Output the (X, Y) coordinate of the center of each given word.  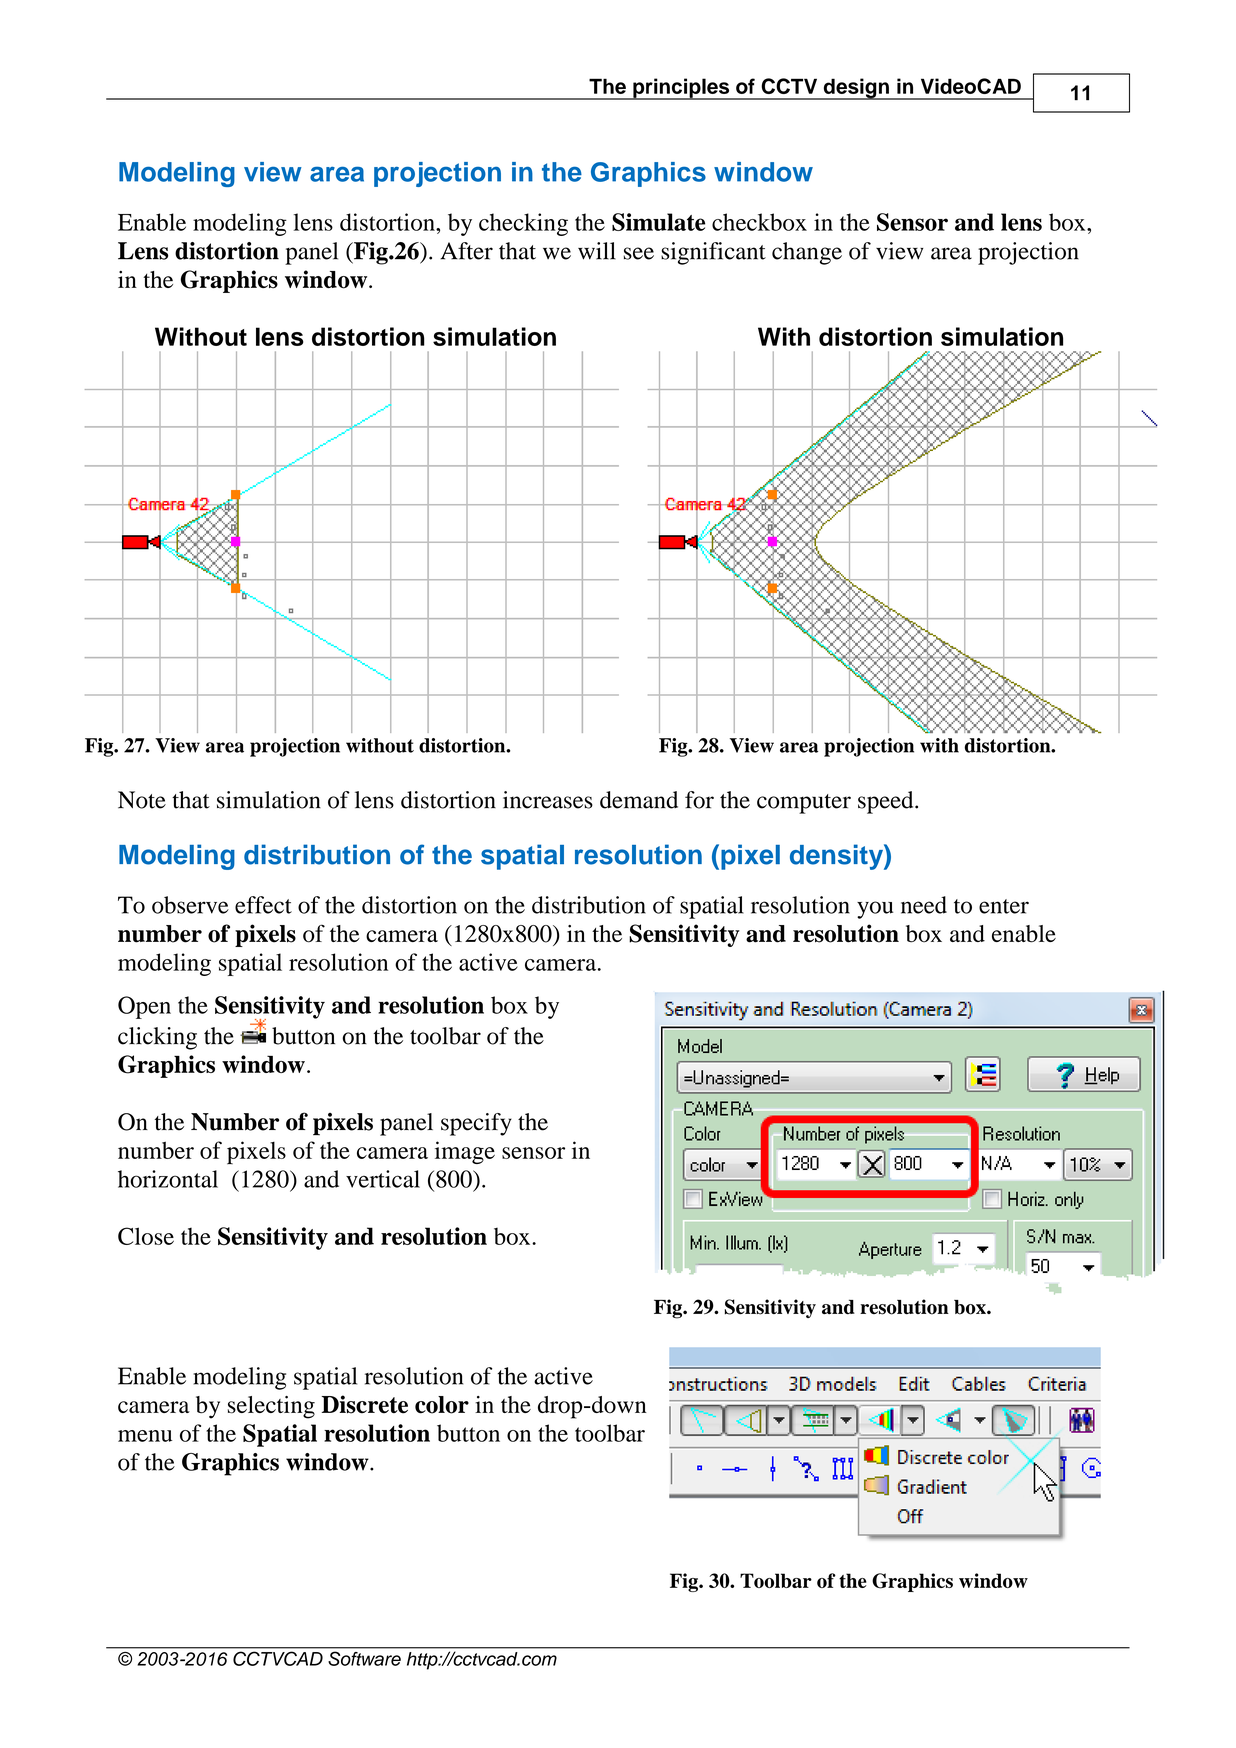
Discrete (365, 1404)
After (466, 251)
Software (365, 1659)
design (856, 89)
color (442, 1405)
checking (523, 224)
